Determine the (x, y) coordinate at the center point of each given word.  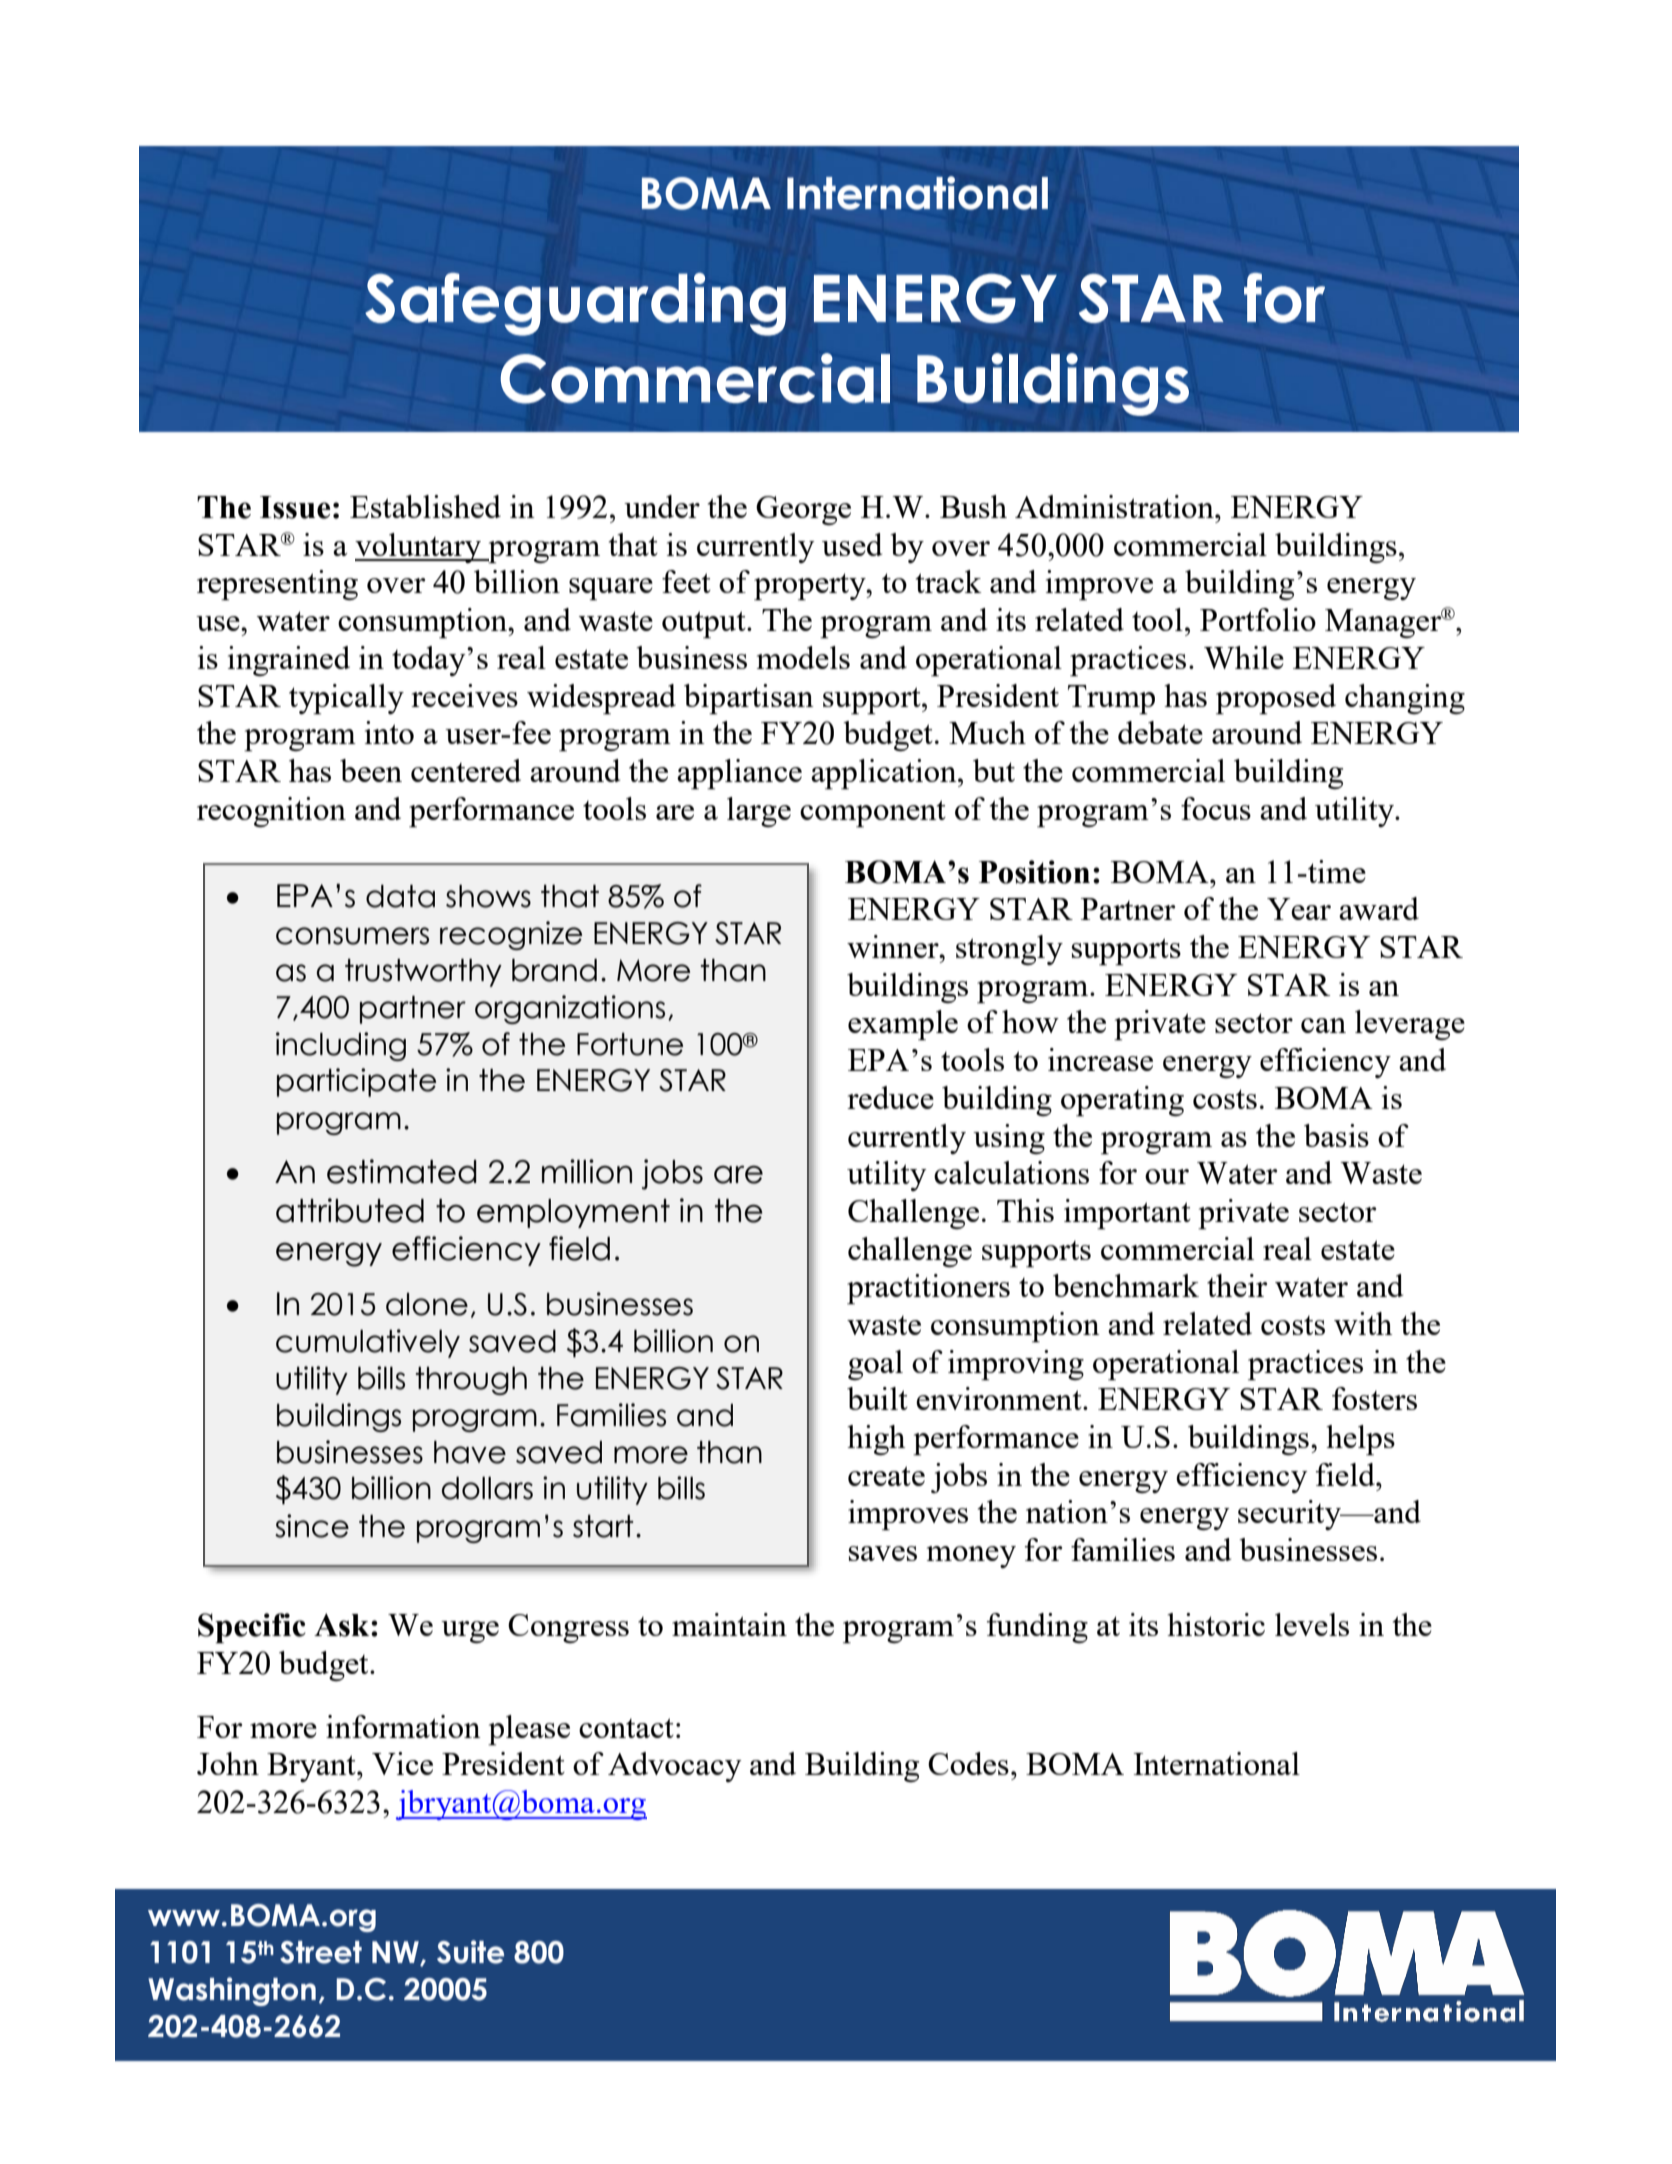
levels (1312, 1624)
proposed (1276, 699)
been (371, 770)
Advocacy (675, 1767)
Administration (1115, 506)
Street (321, 1952)
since (312, 1526)
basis (1336, 1135)
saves (883, 1553)
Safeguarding (575, 304)
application (885, 774)
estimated (402, 1171)
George (803, 510)
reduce (890, 1097)
